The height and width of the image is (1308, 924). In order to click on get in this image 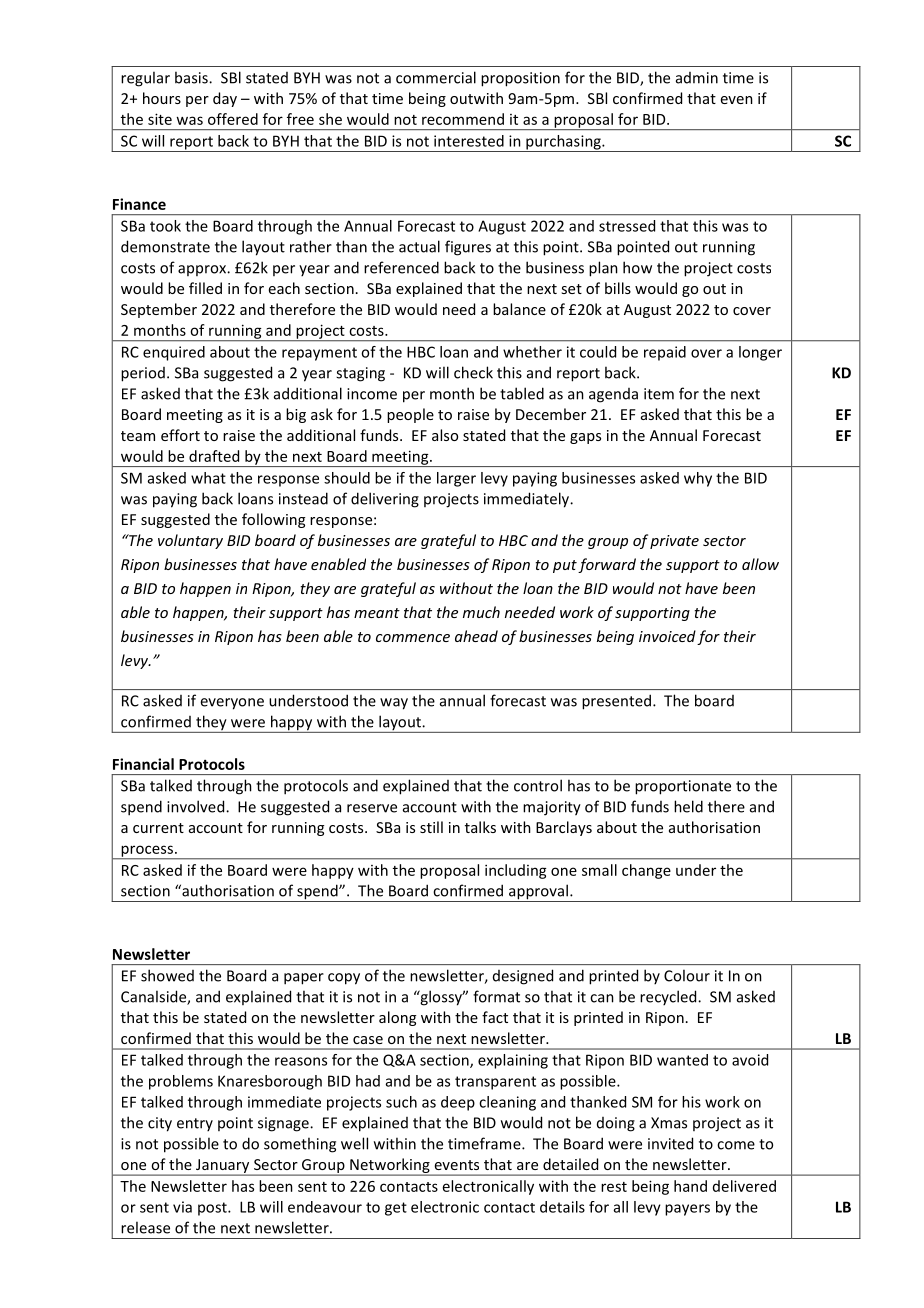, I will do `click(396, 1209)`.
